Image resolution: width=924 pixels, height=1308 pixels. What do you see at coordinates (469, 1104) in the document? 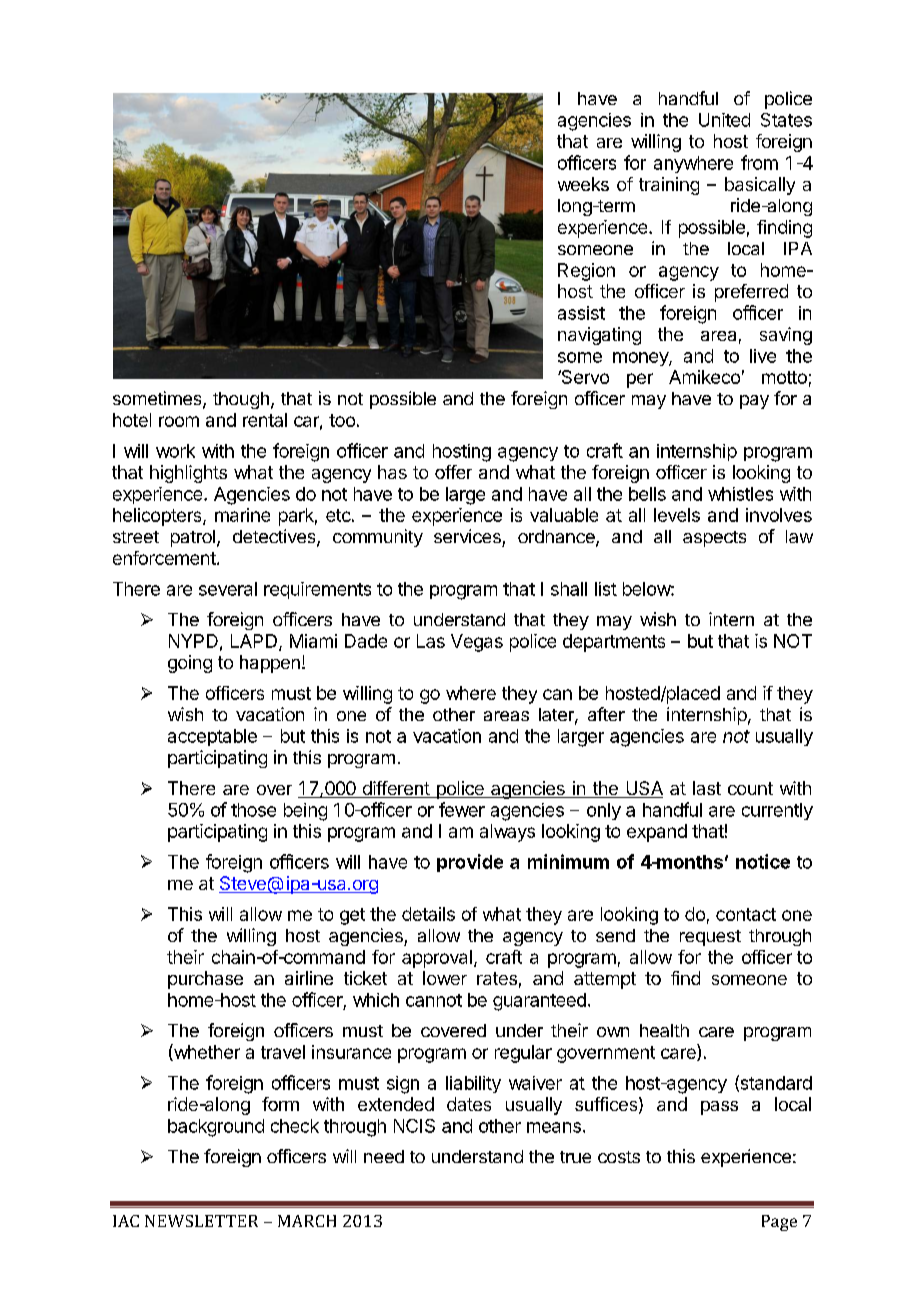
I see `dates` at bounding box center [469, 1104].
